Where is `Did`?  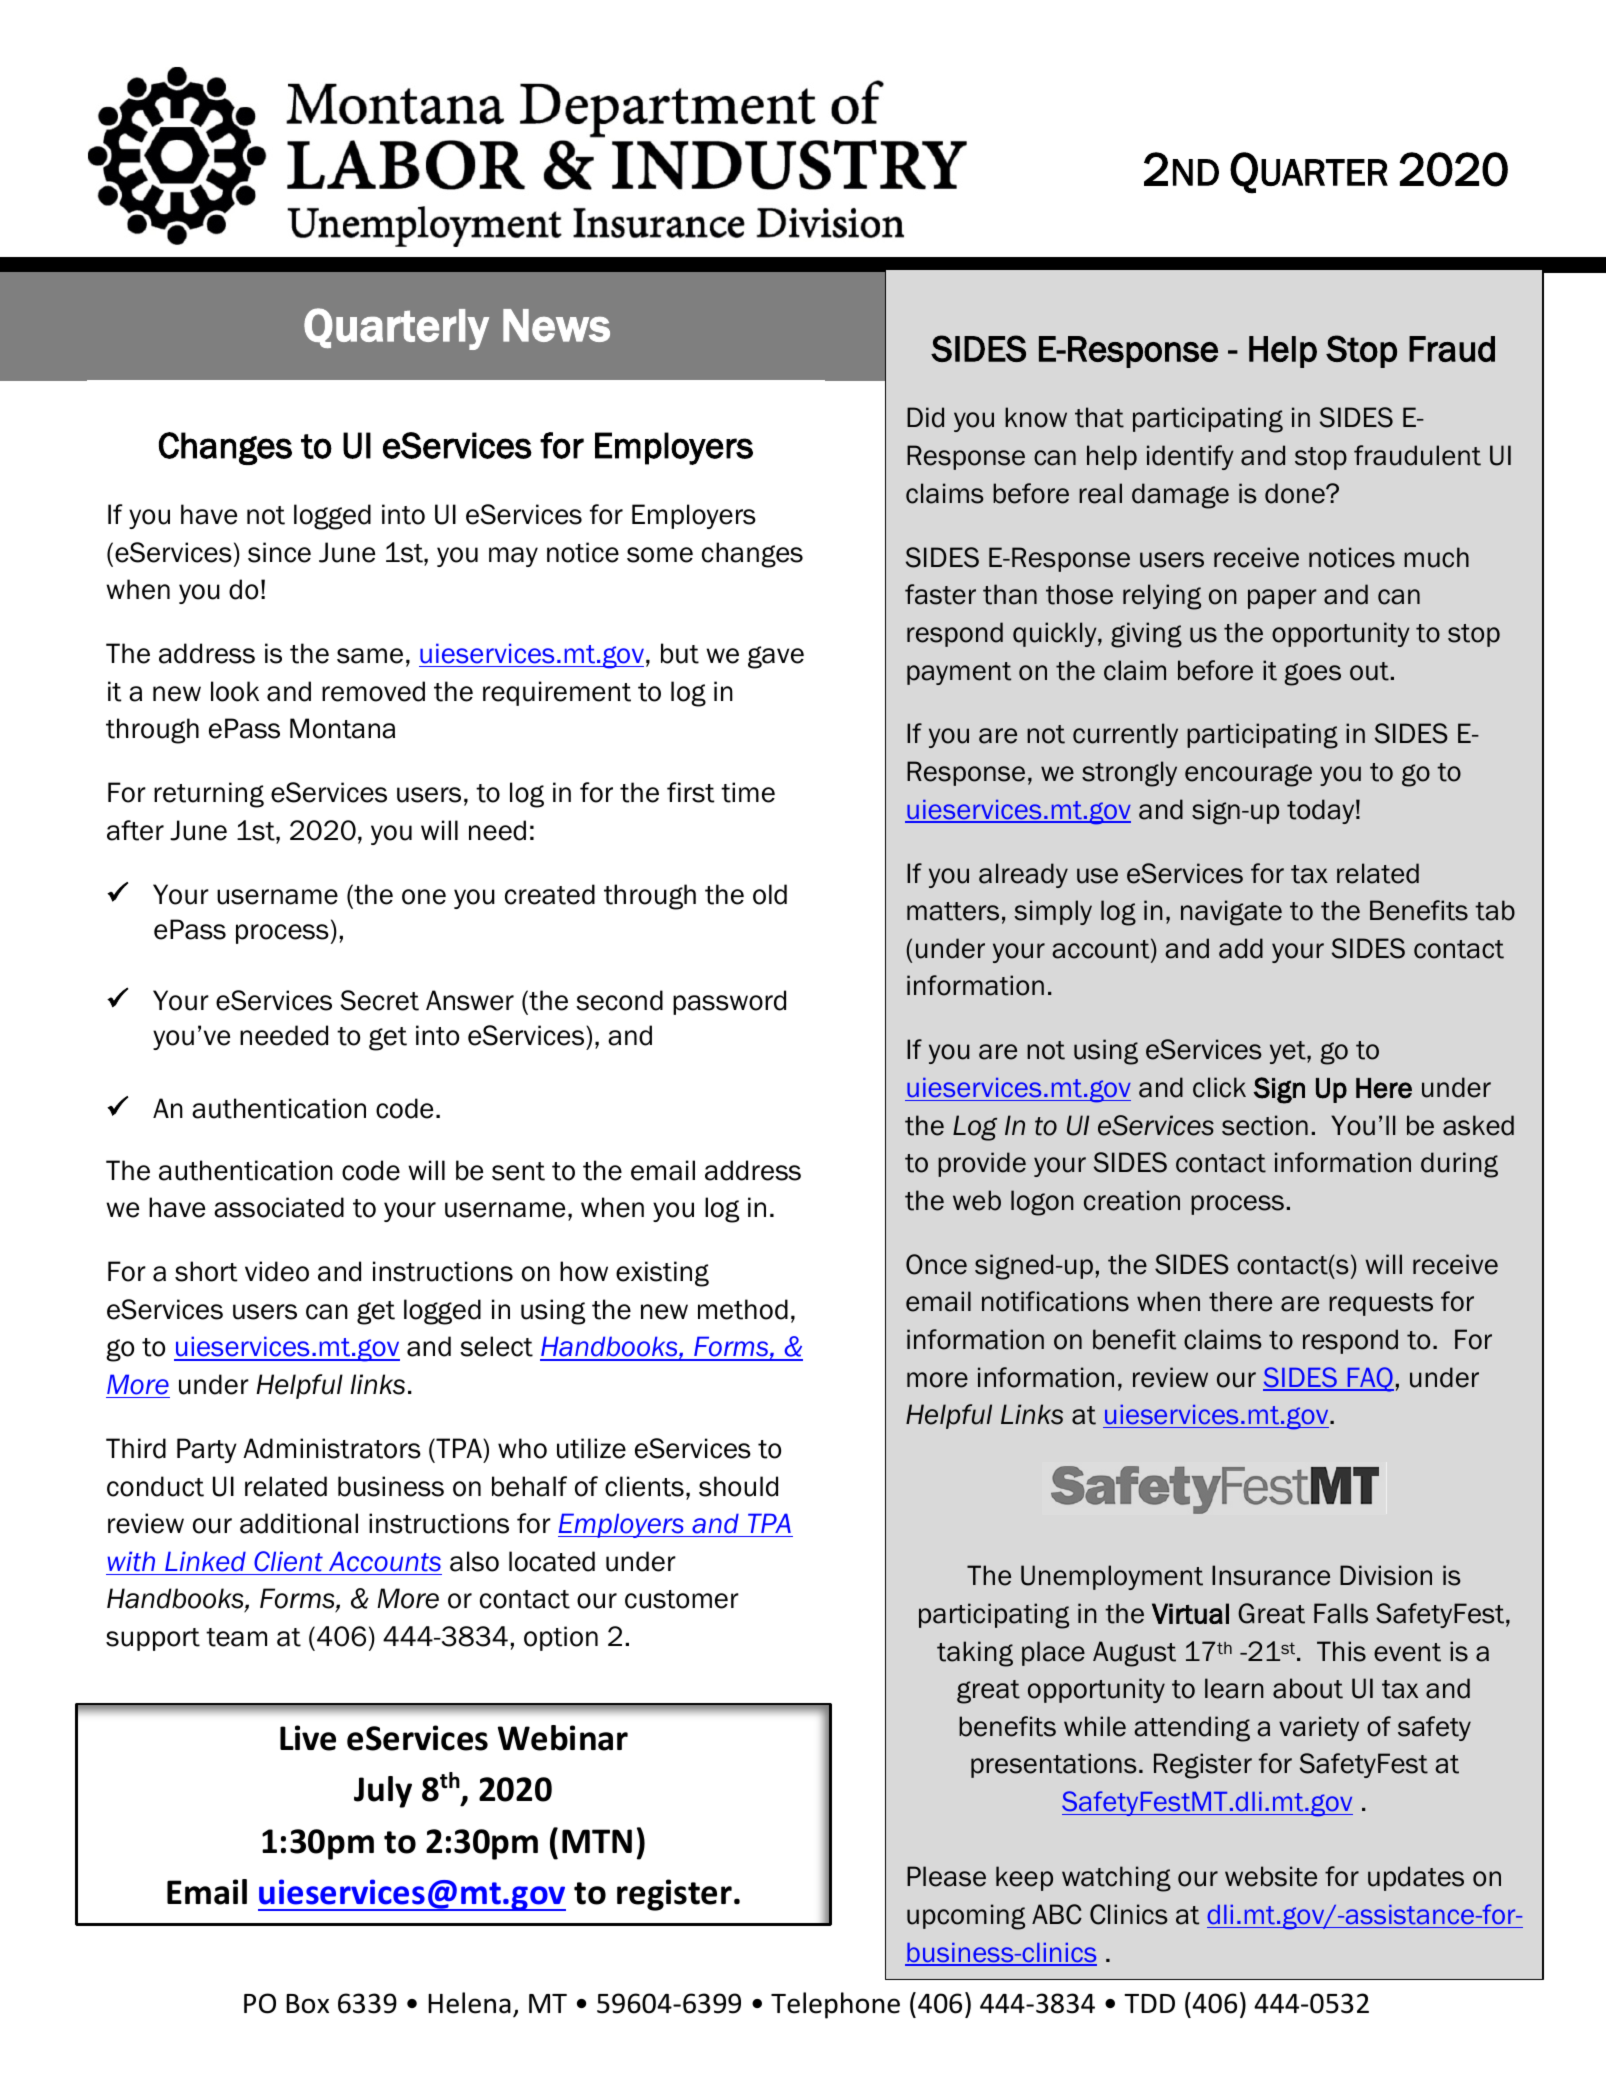
Did is located at coordinates (925, 417).
